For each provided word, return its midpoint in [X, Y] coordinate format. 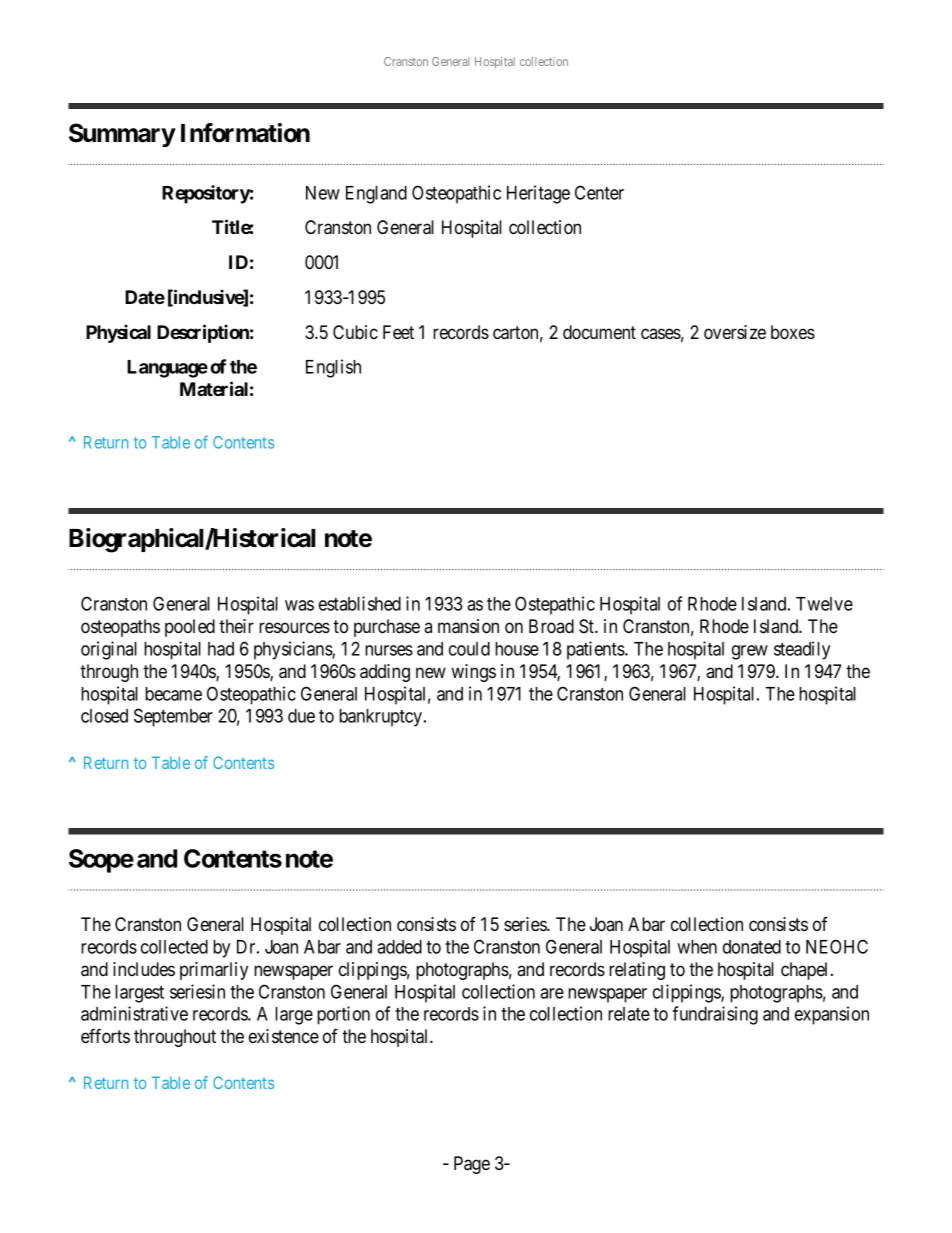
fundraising [715, 1015]
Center [599, 192]
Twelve [824, 604]
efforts [105, 1036]
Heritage [538, 194]
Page [472, 1165]
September [173, 717]
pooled [190, 628]
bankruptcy [382, 718]
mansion [468, 626]
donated [752, 947]
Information [245, 133]
